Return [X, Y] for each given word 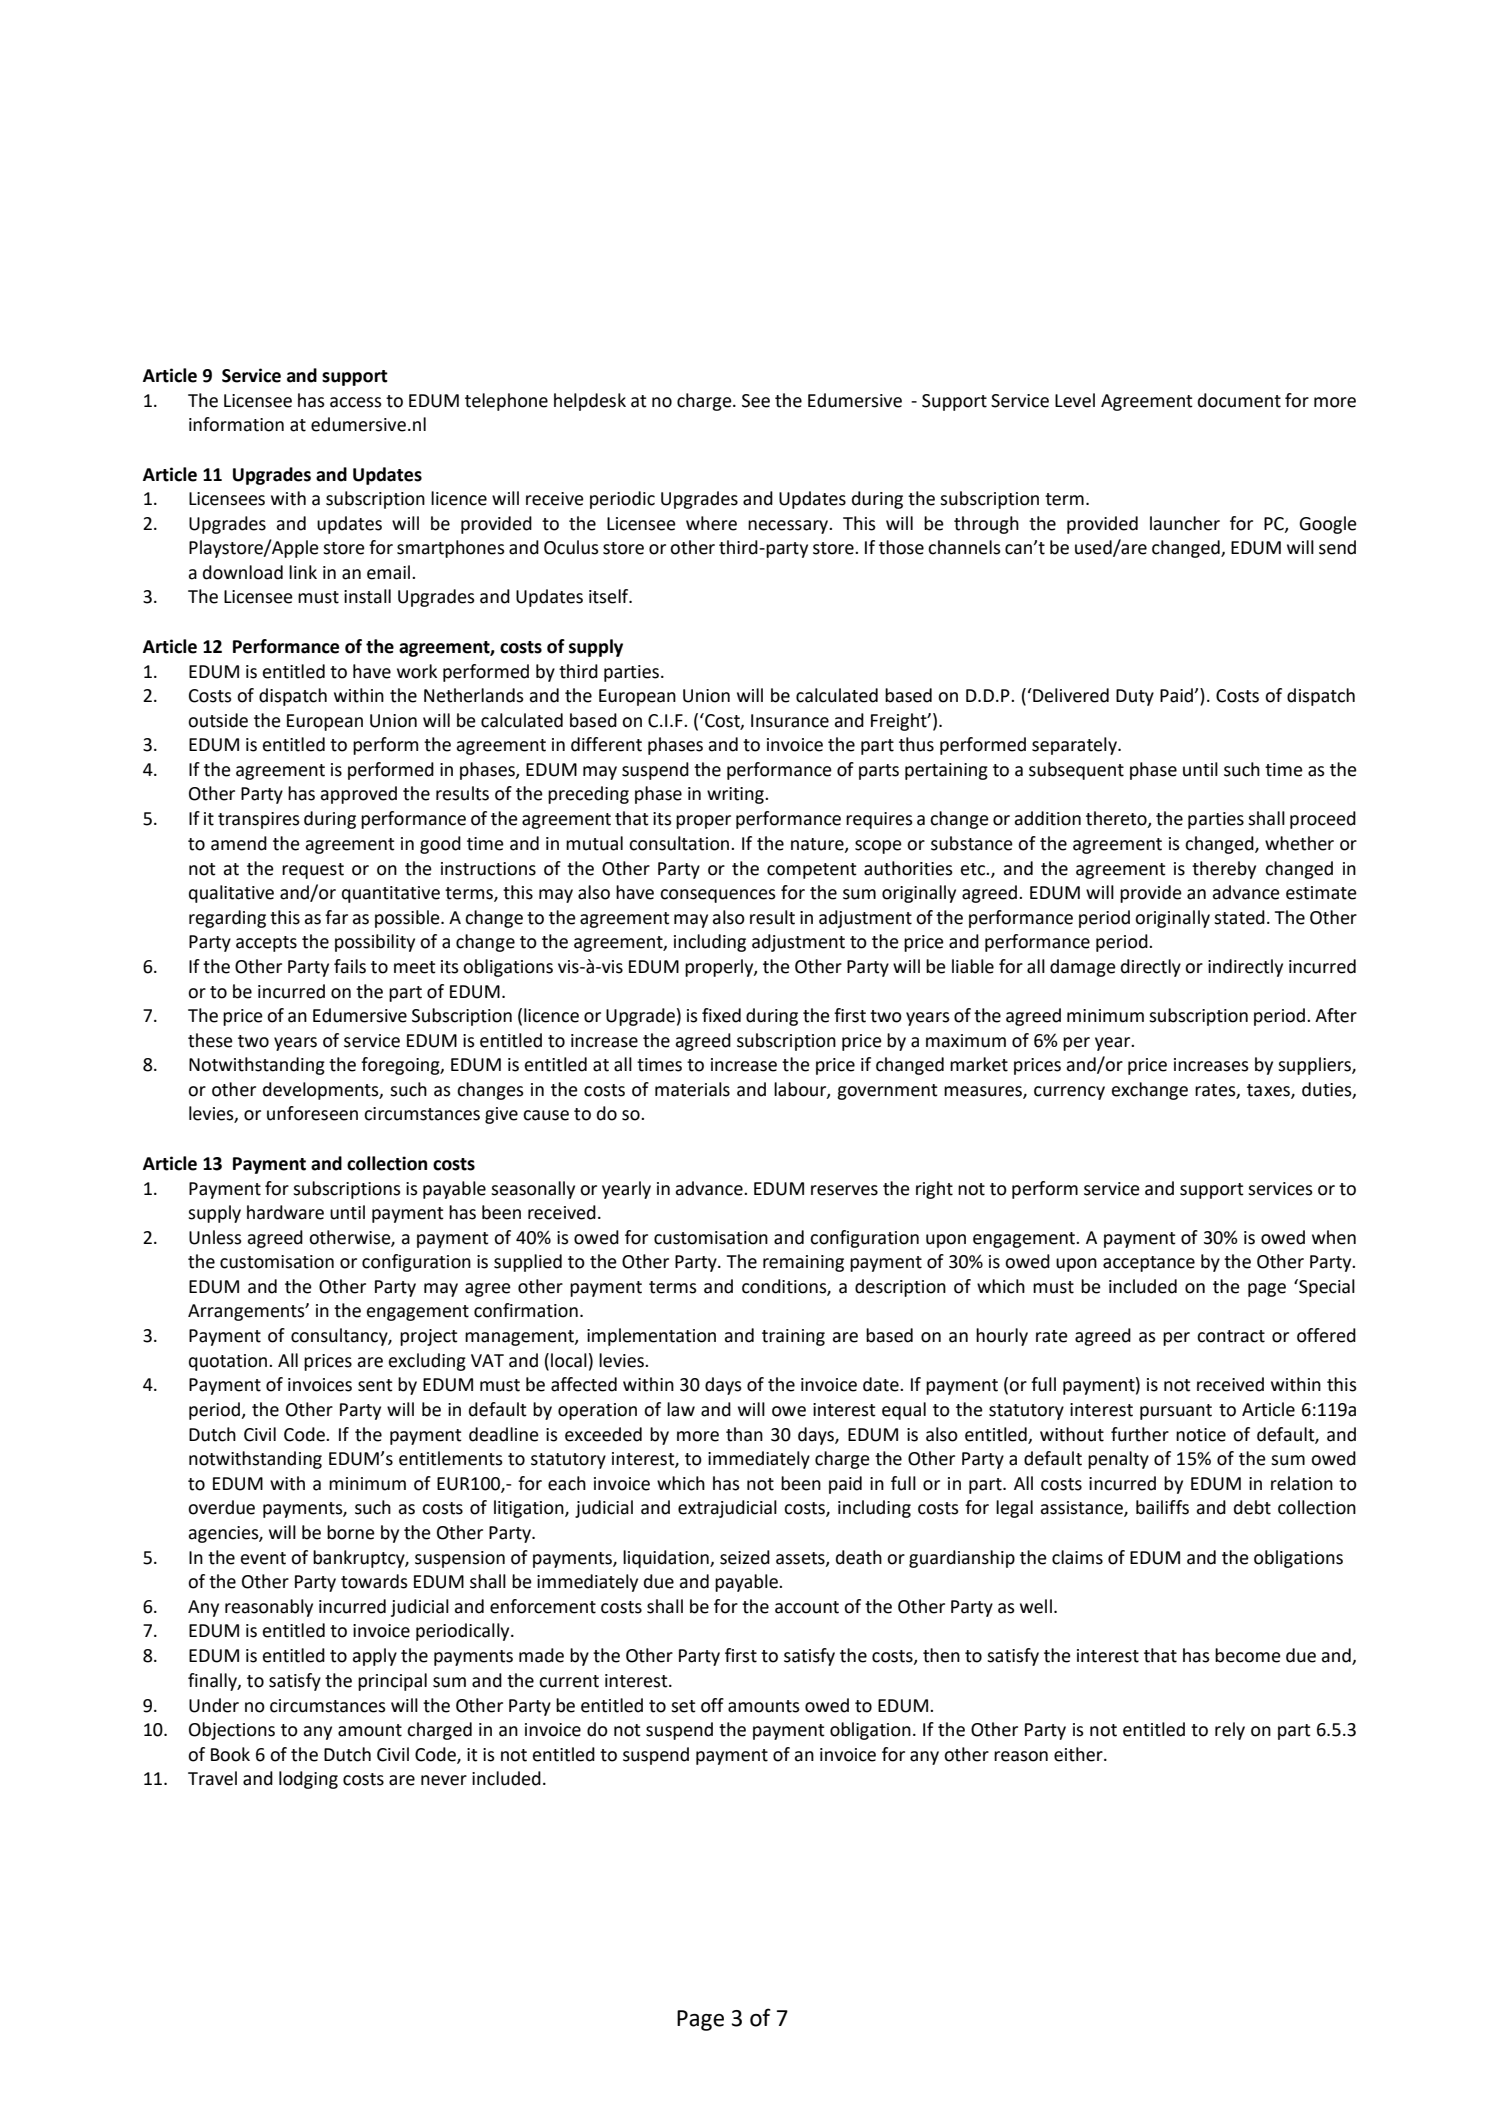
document [1239, 400]
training [793, 1337]
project [429, 1337]
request [313, 871]
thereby [1224, 870]
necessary [789, 527]
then [941, 1655]
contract [1231, 1336]
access [356, 402]
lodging [308, 1780]
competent [812, 871]
